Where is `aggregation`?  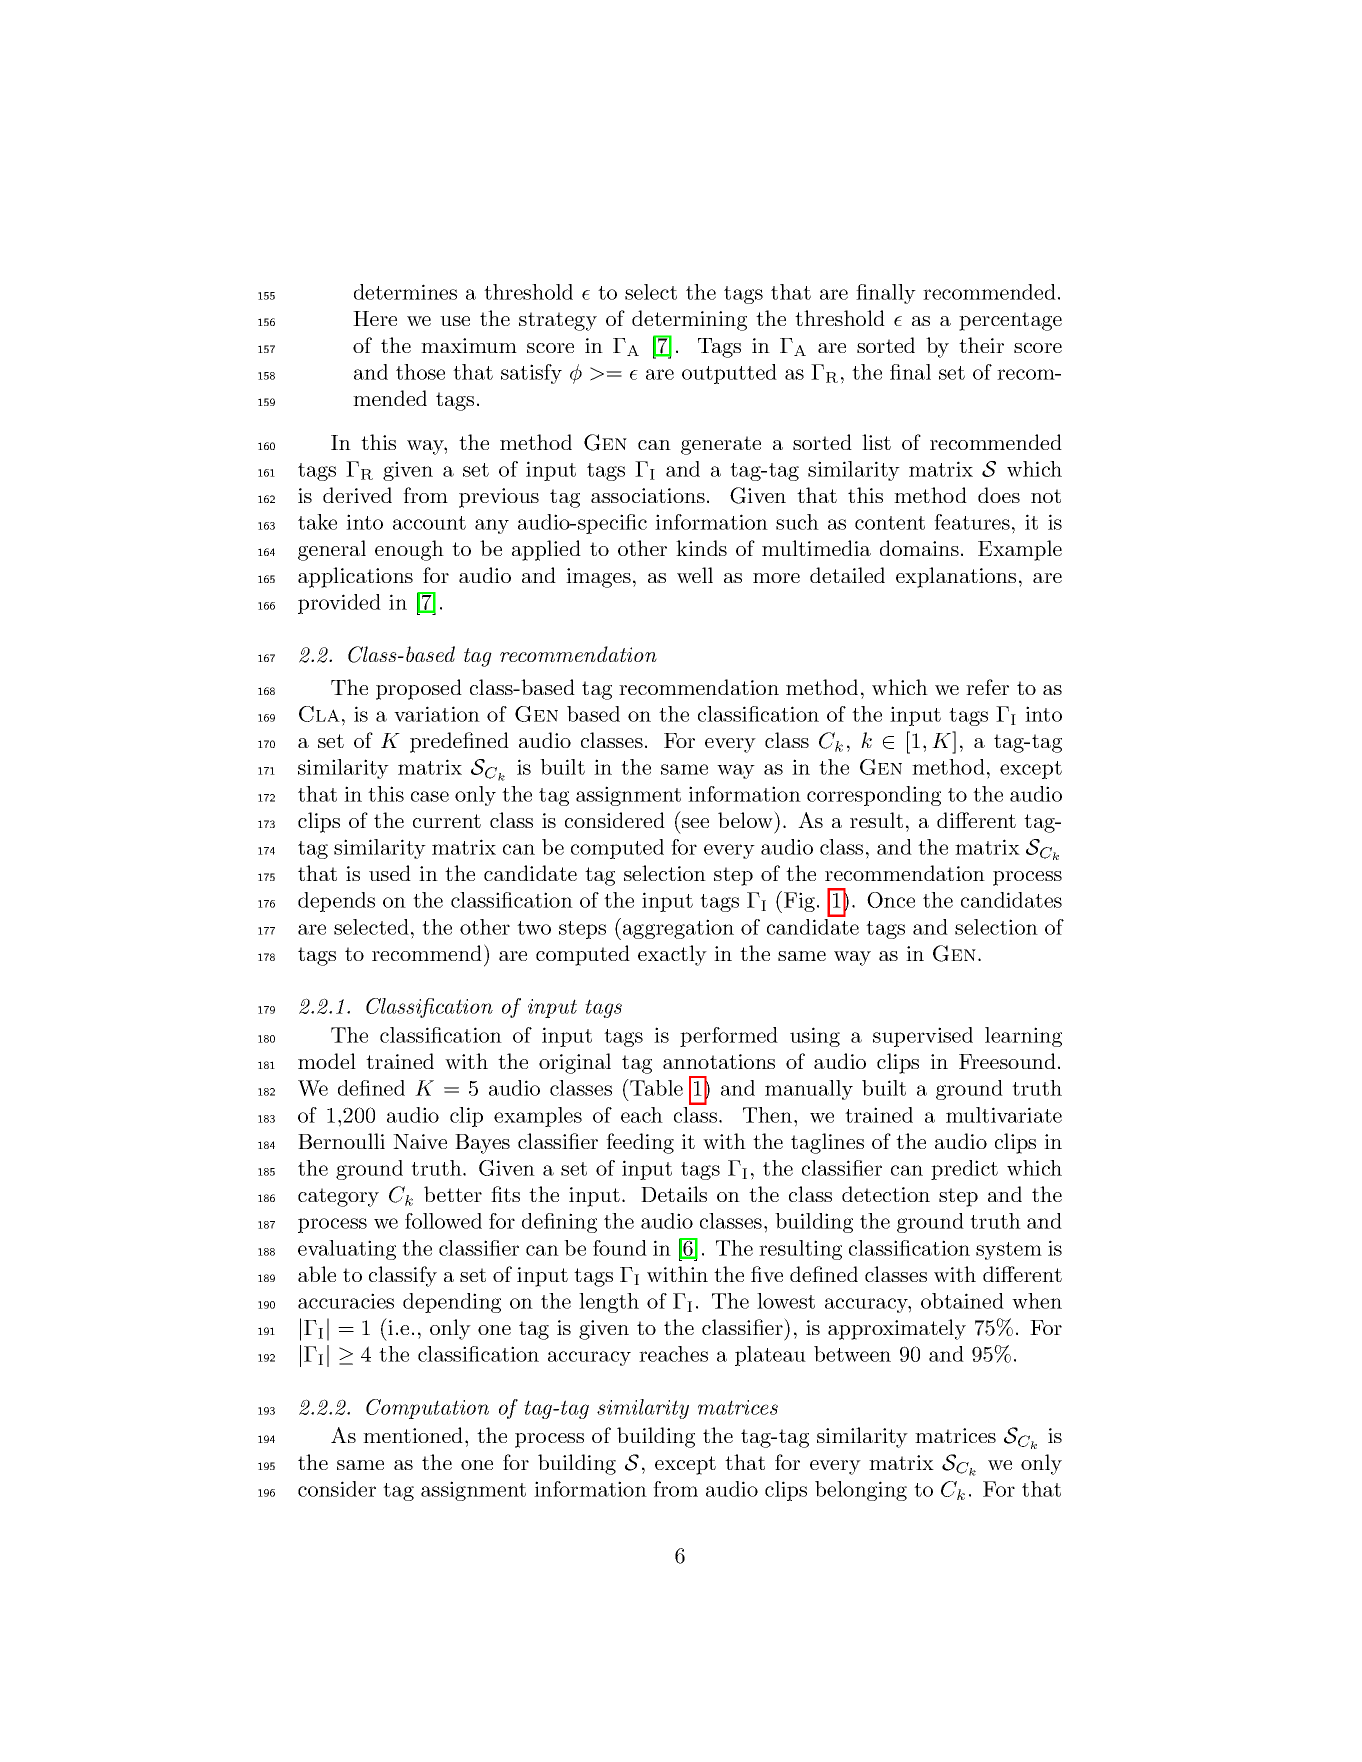 aggregation is located at coordinates (678, 929).
